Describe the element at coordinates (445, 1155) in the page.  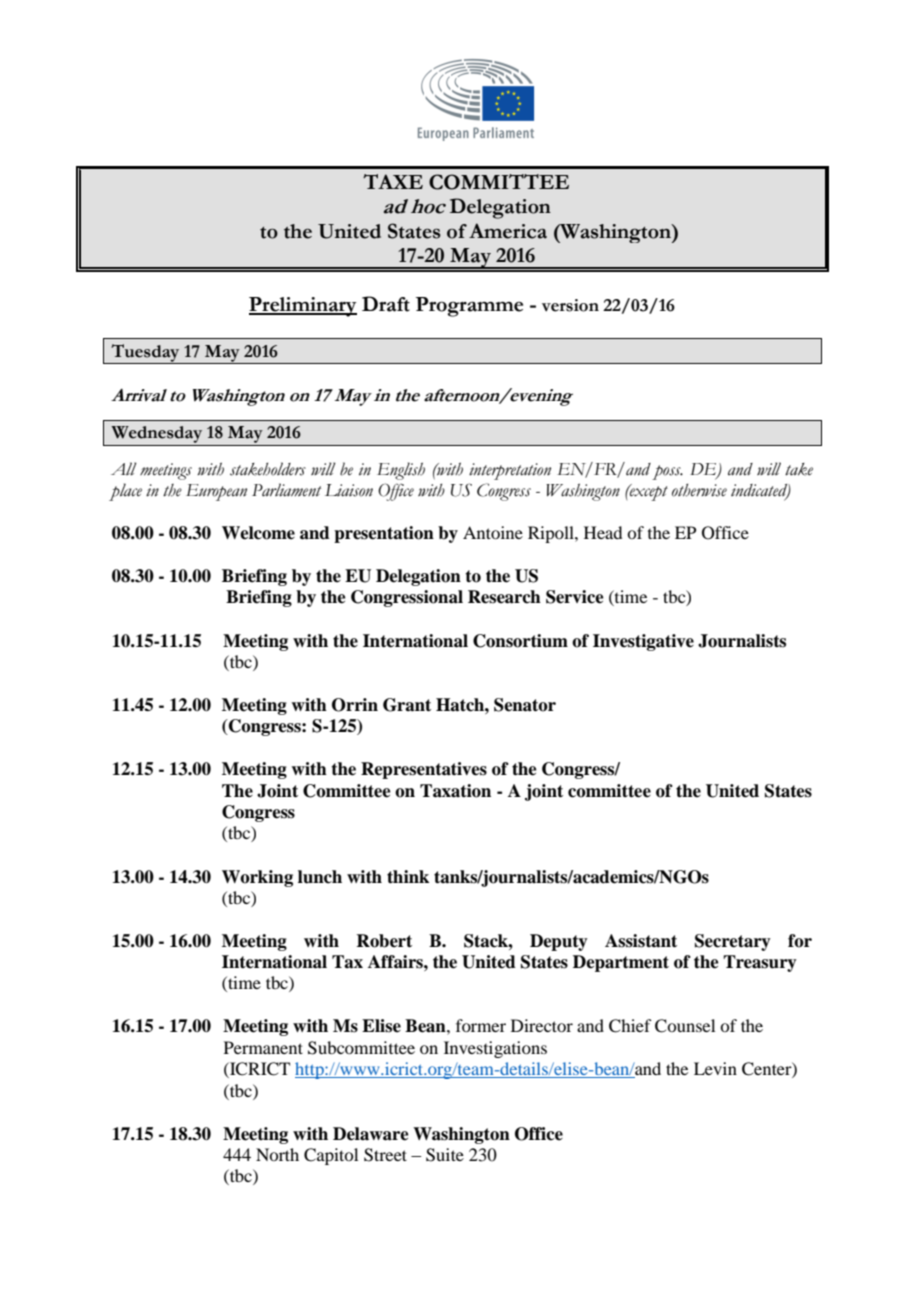
I see `Suite` at that location.
